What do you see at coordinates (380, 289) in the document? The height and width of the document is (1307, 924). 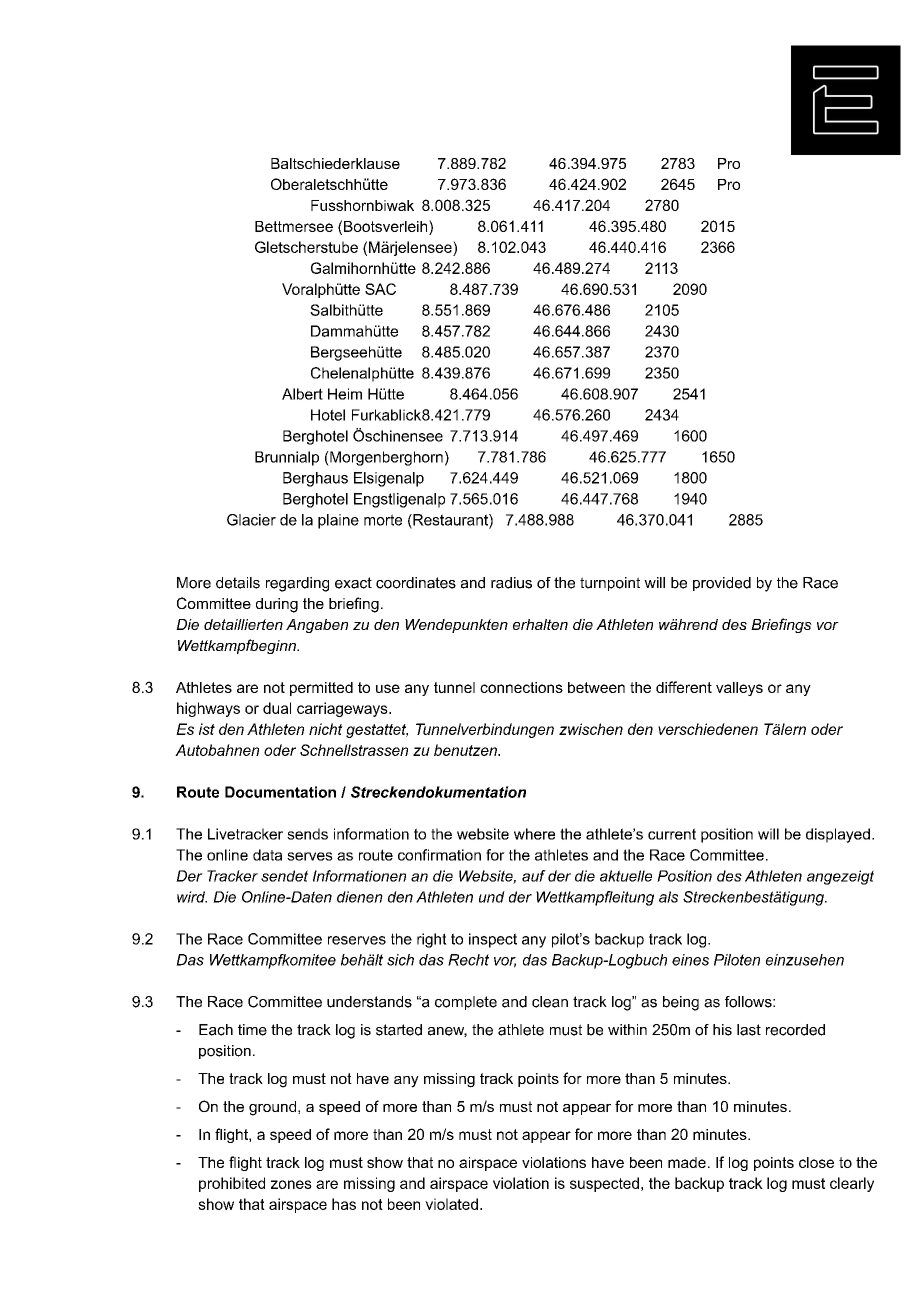 I see `SAC` at bounding box center [380, 289].
